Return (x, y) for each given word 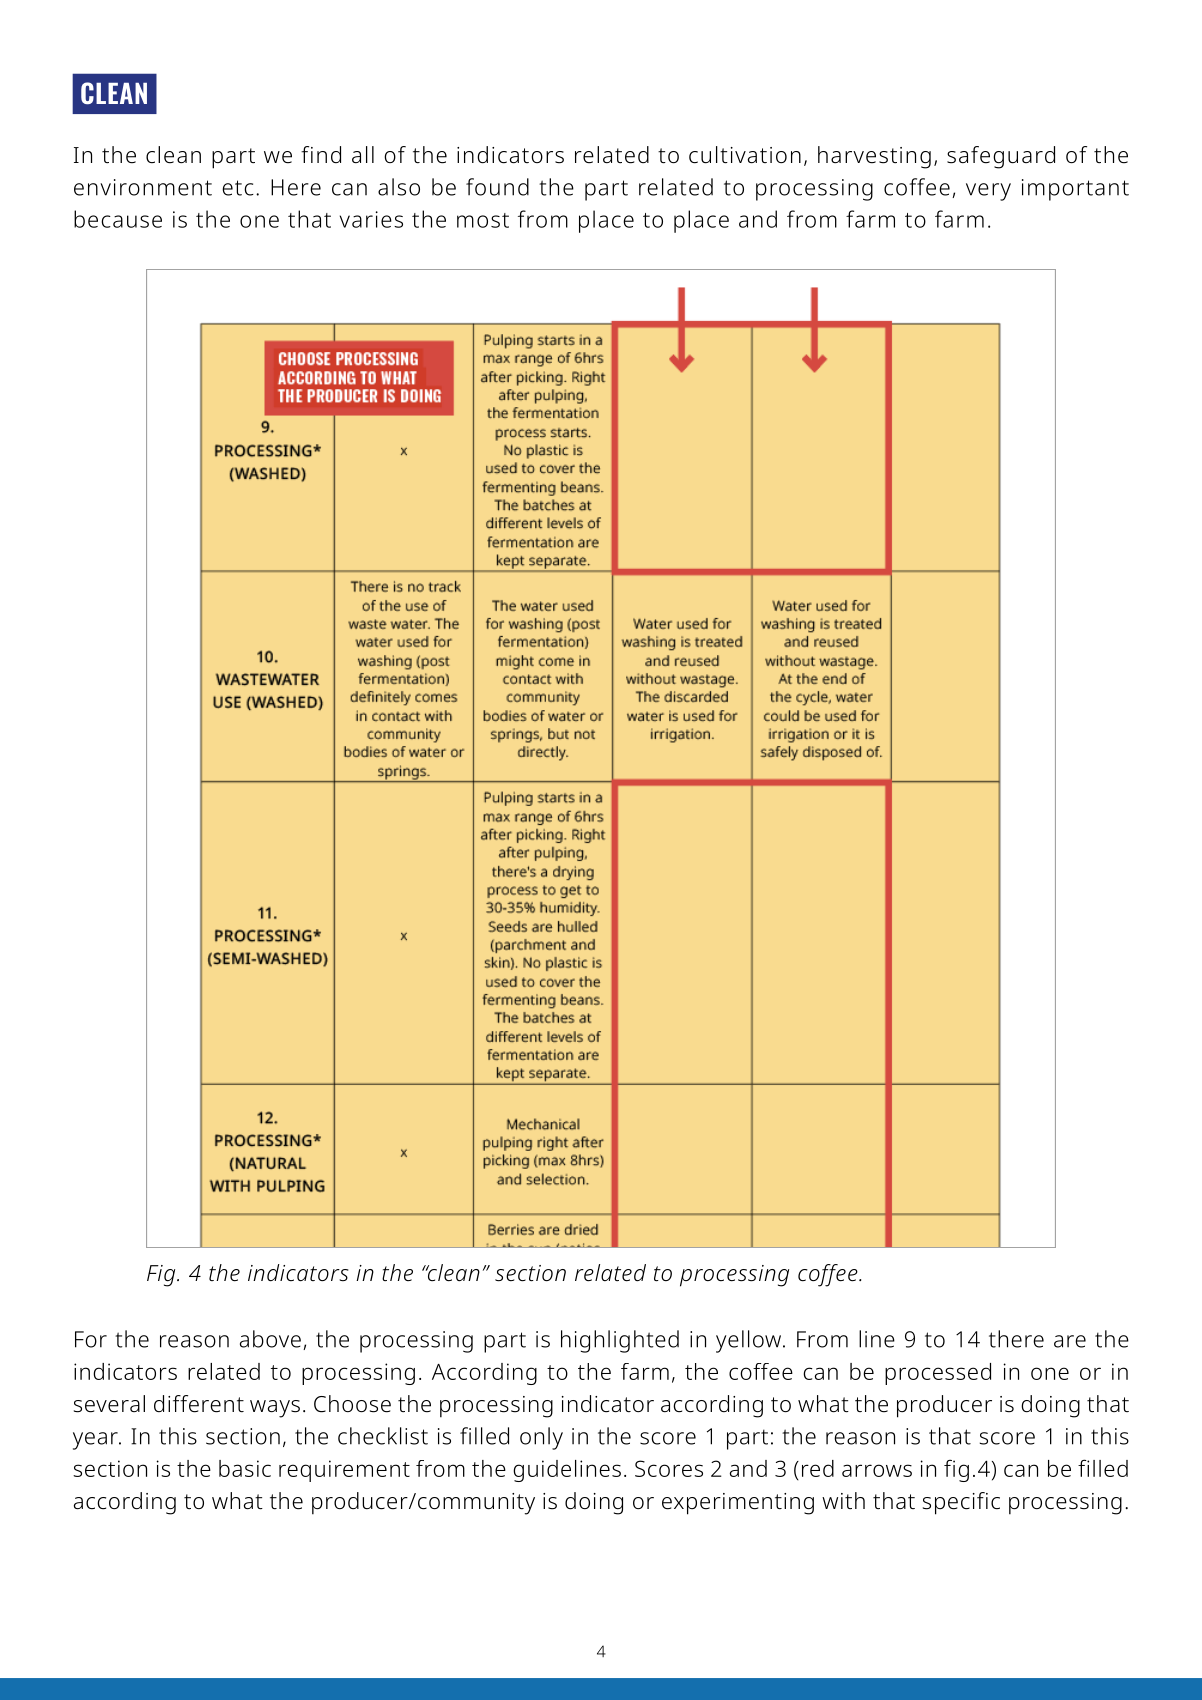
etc (238, 188)
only (541, 1438)
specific (961, 1503)
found (497, 187)
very (988, 192)
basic (245, 1468)
